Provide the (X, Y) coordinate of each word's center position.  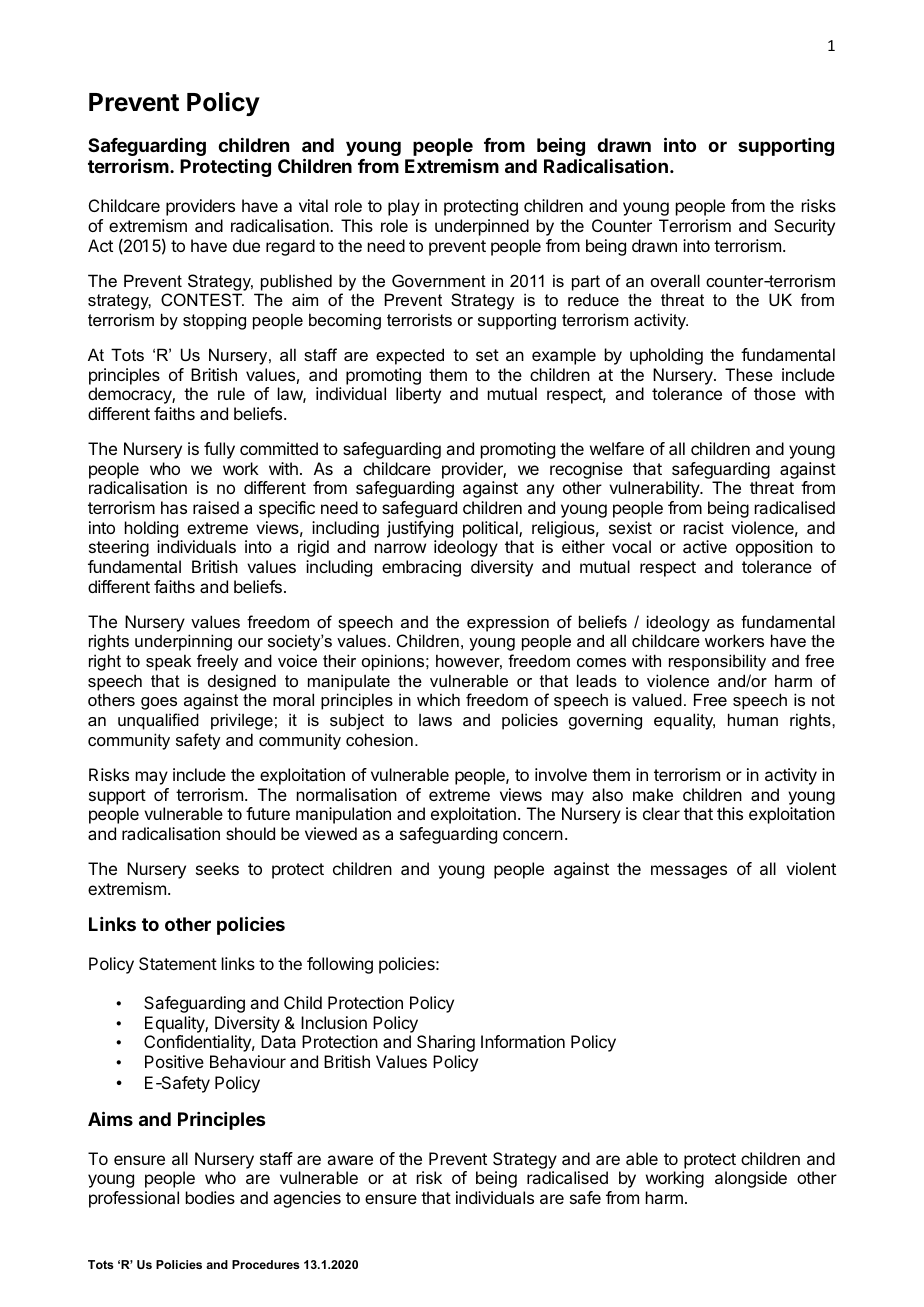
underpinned (482, 227)
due (246, 245)
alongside (751, 1179)
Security (804, 227)
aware (350, 1160)
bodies (210, 1197)
